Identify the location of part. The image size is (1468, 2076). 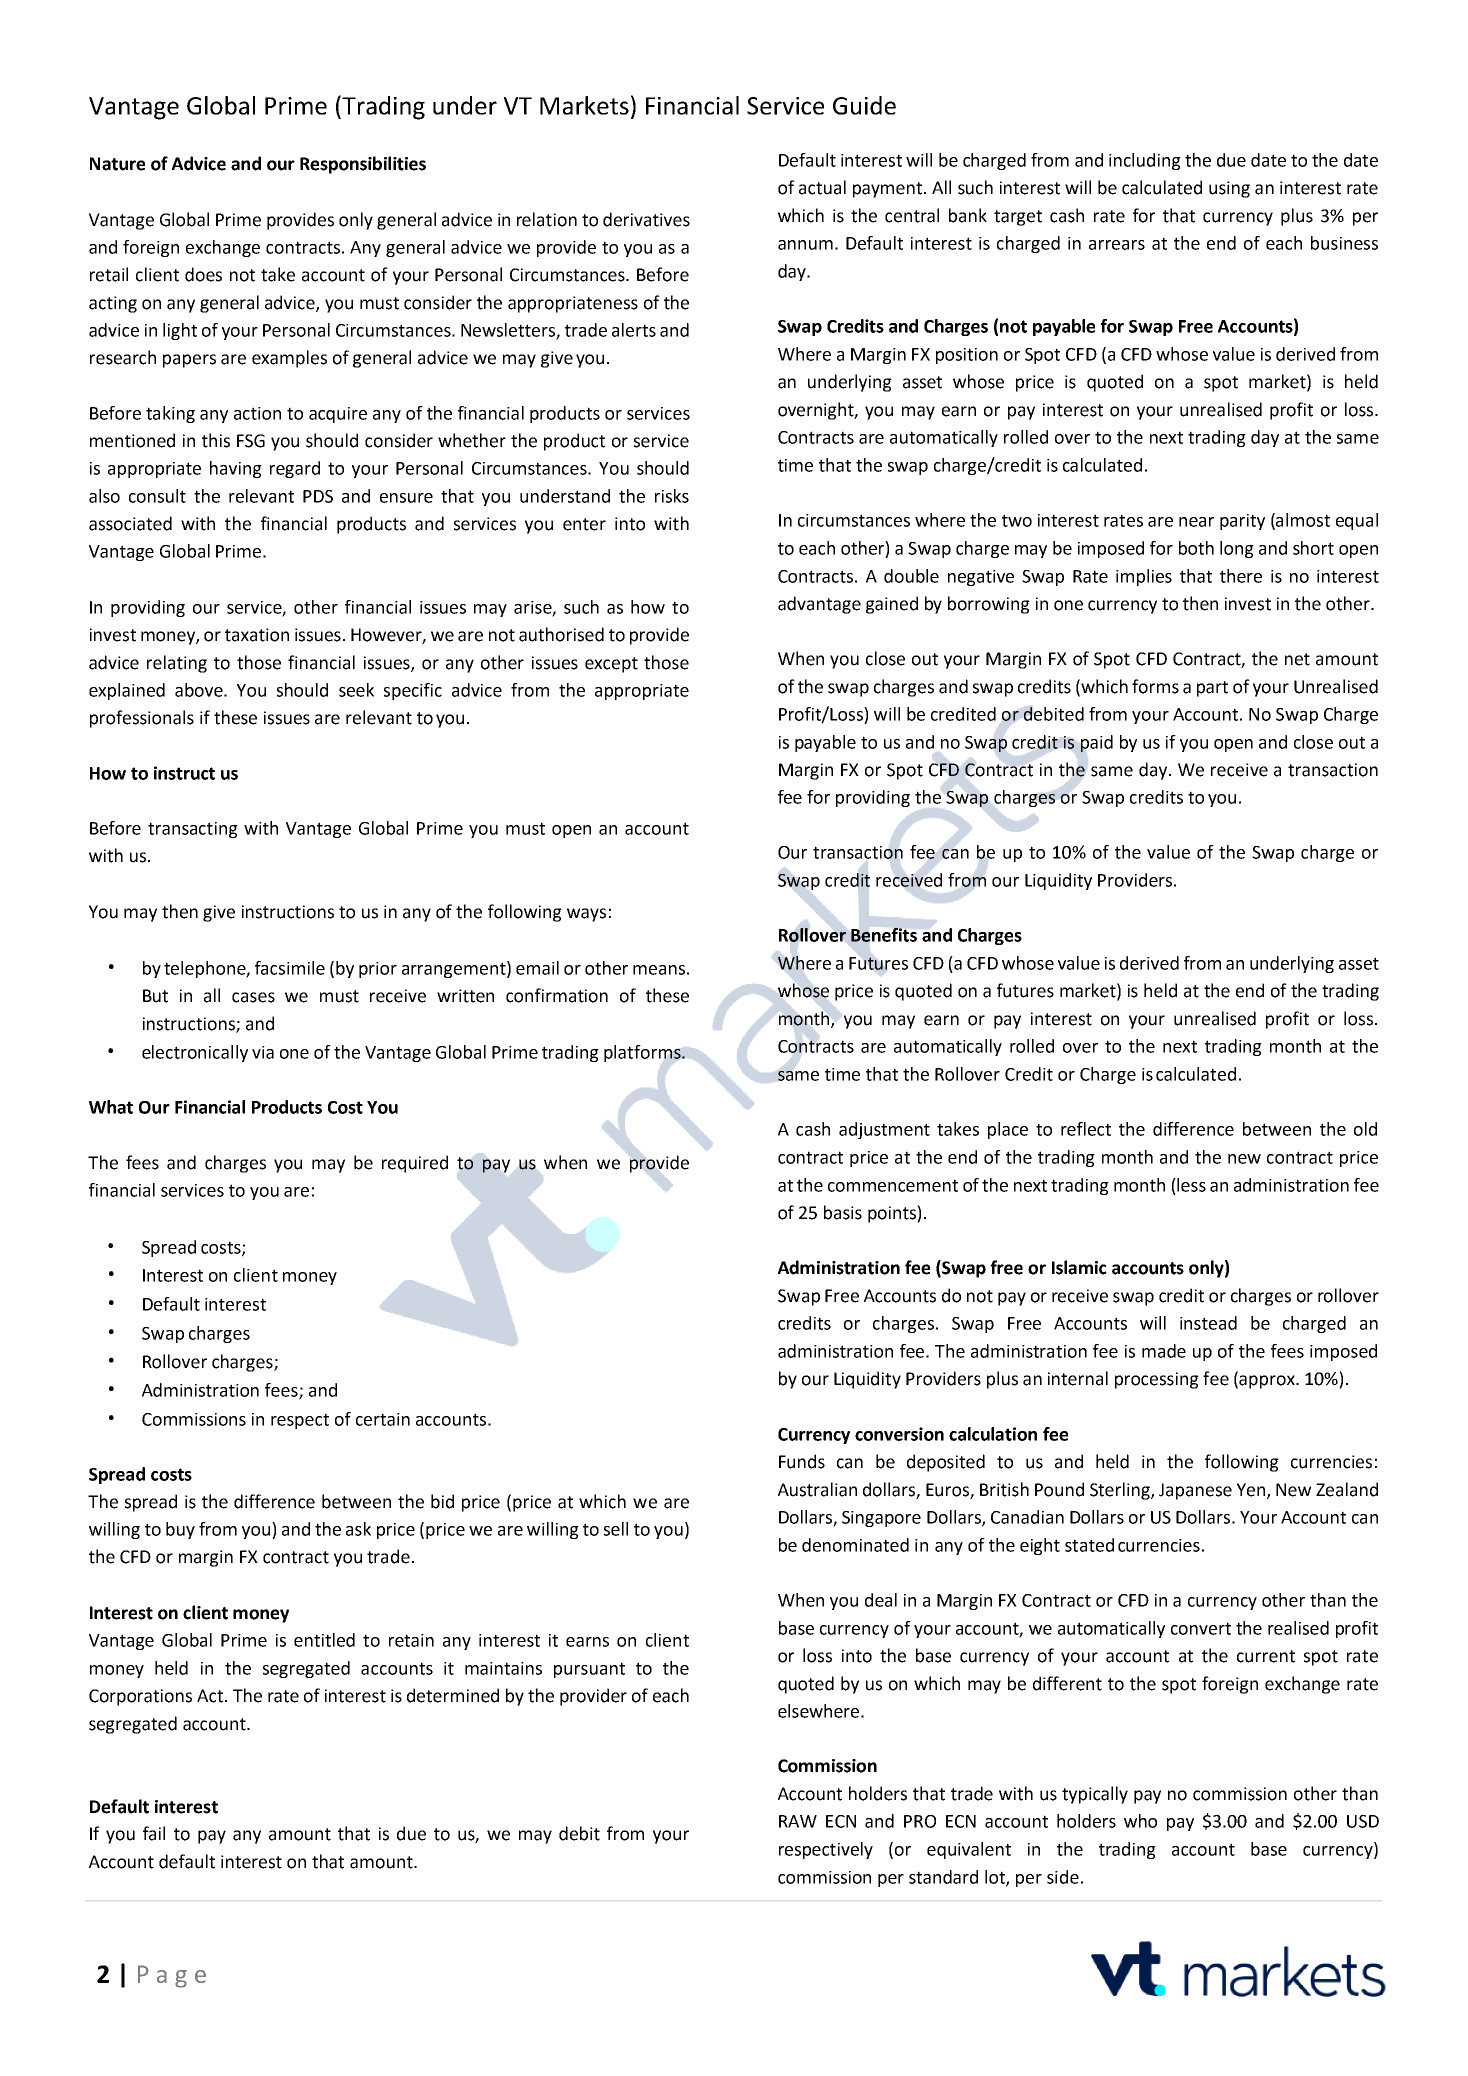
(1212, 689).
